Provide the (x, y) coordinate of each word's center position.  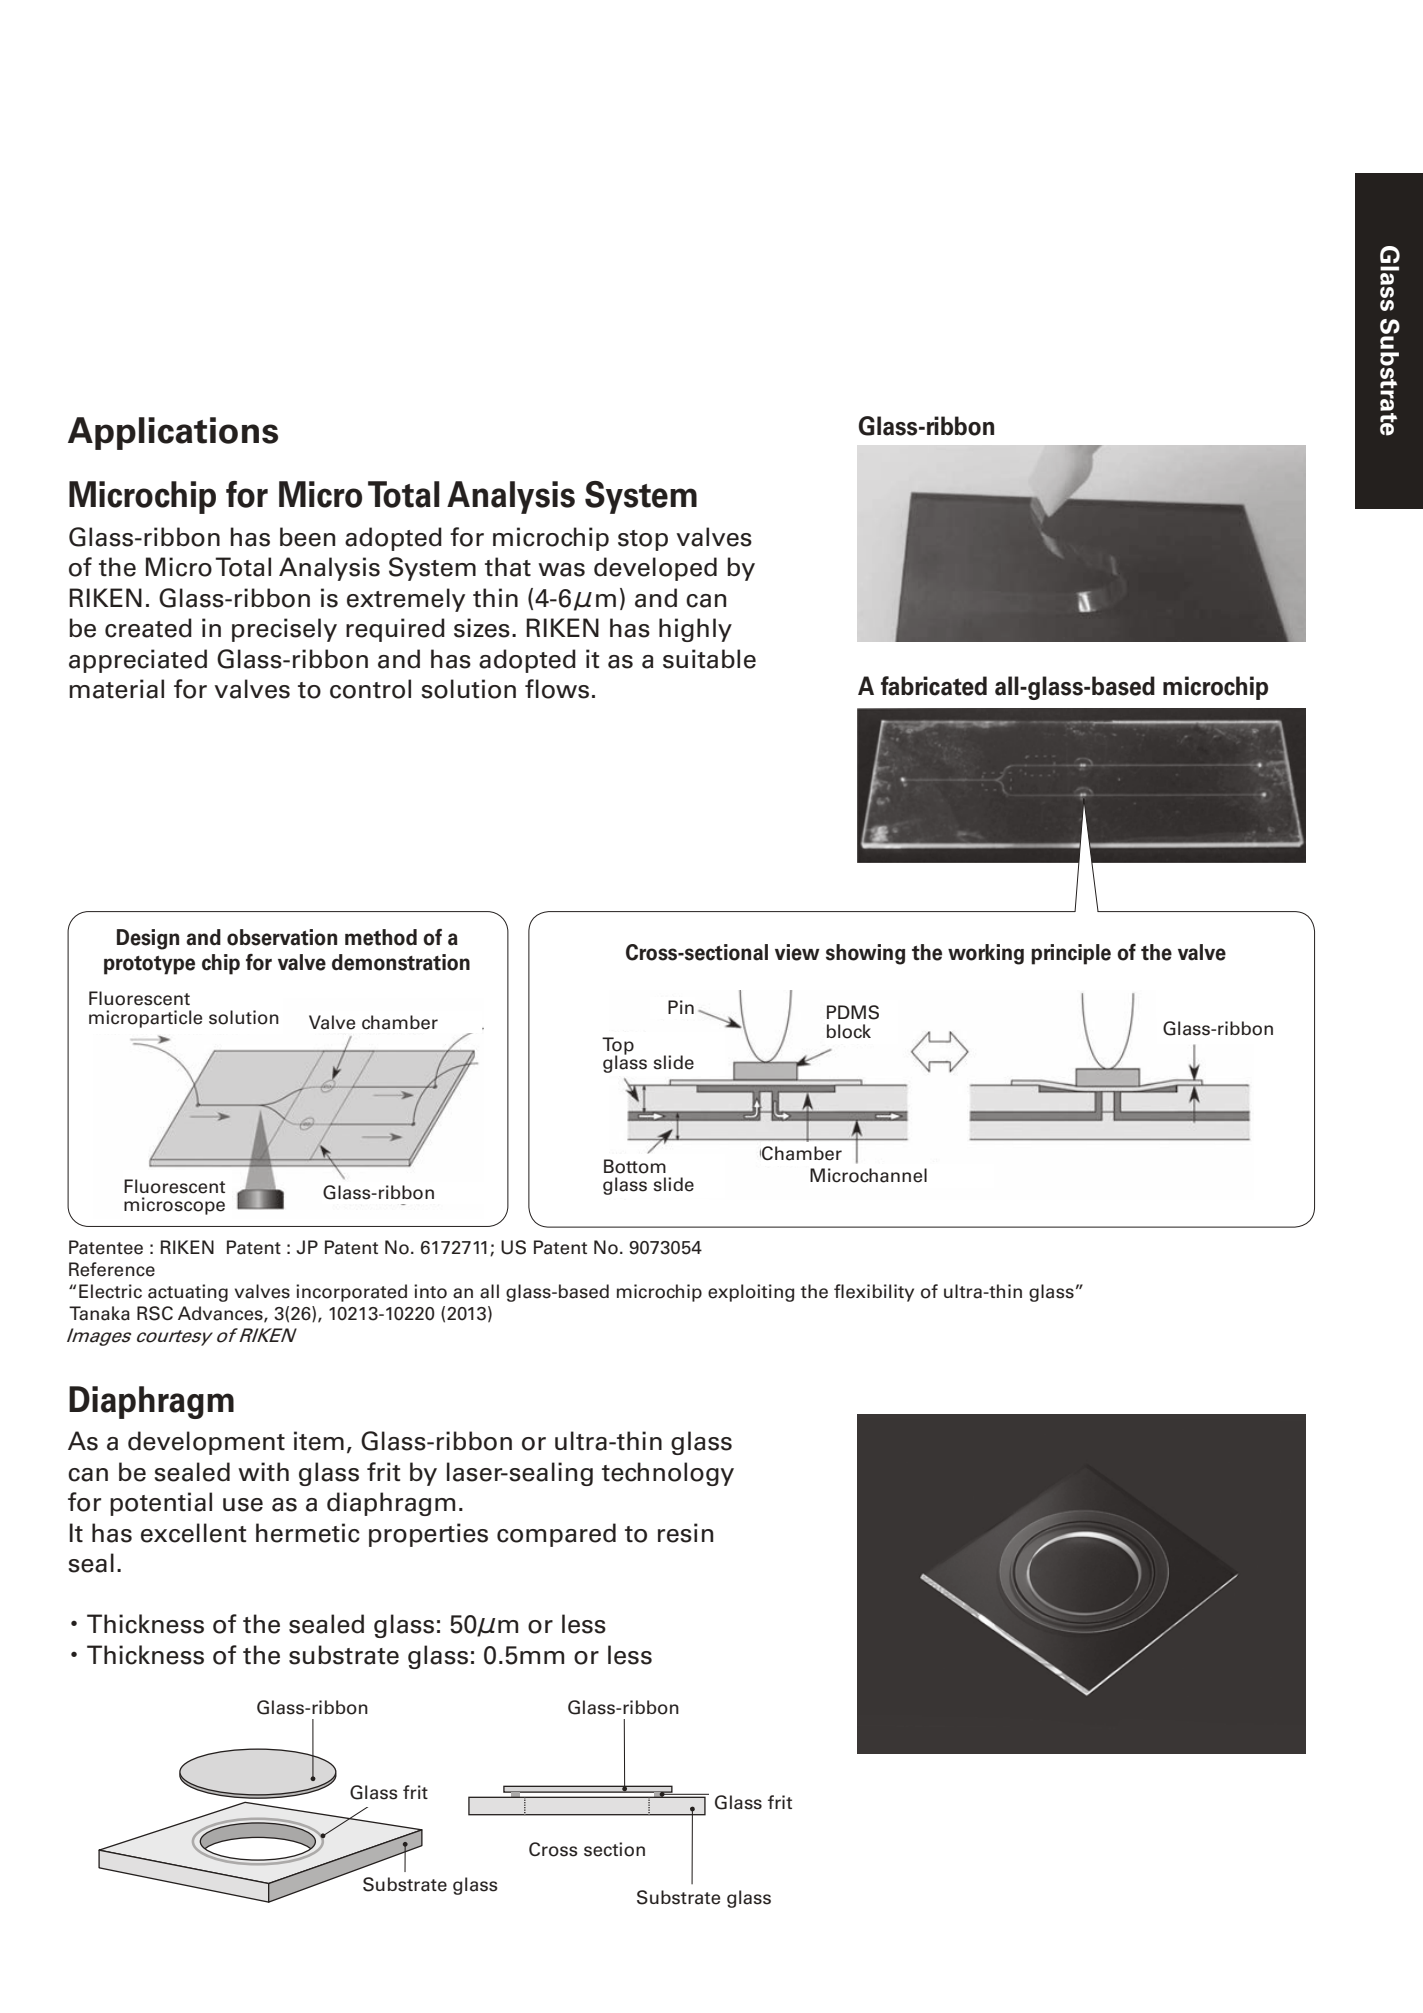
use (243, 1505)
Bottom (635, 1166)
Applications (173, 433)
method (381, 937)
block (849, 1031)
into (430, 1291)
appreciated (138, 661)
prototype (149, 965)
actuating (188, 1293)
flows (557, 689)
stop (643, 540)
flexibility (874, 1293)
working (986, 954)
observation (282, 937)
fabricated (934, 686)
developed (655, 569)
